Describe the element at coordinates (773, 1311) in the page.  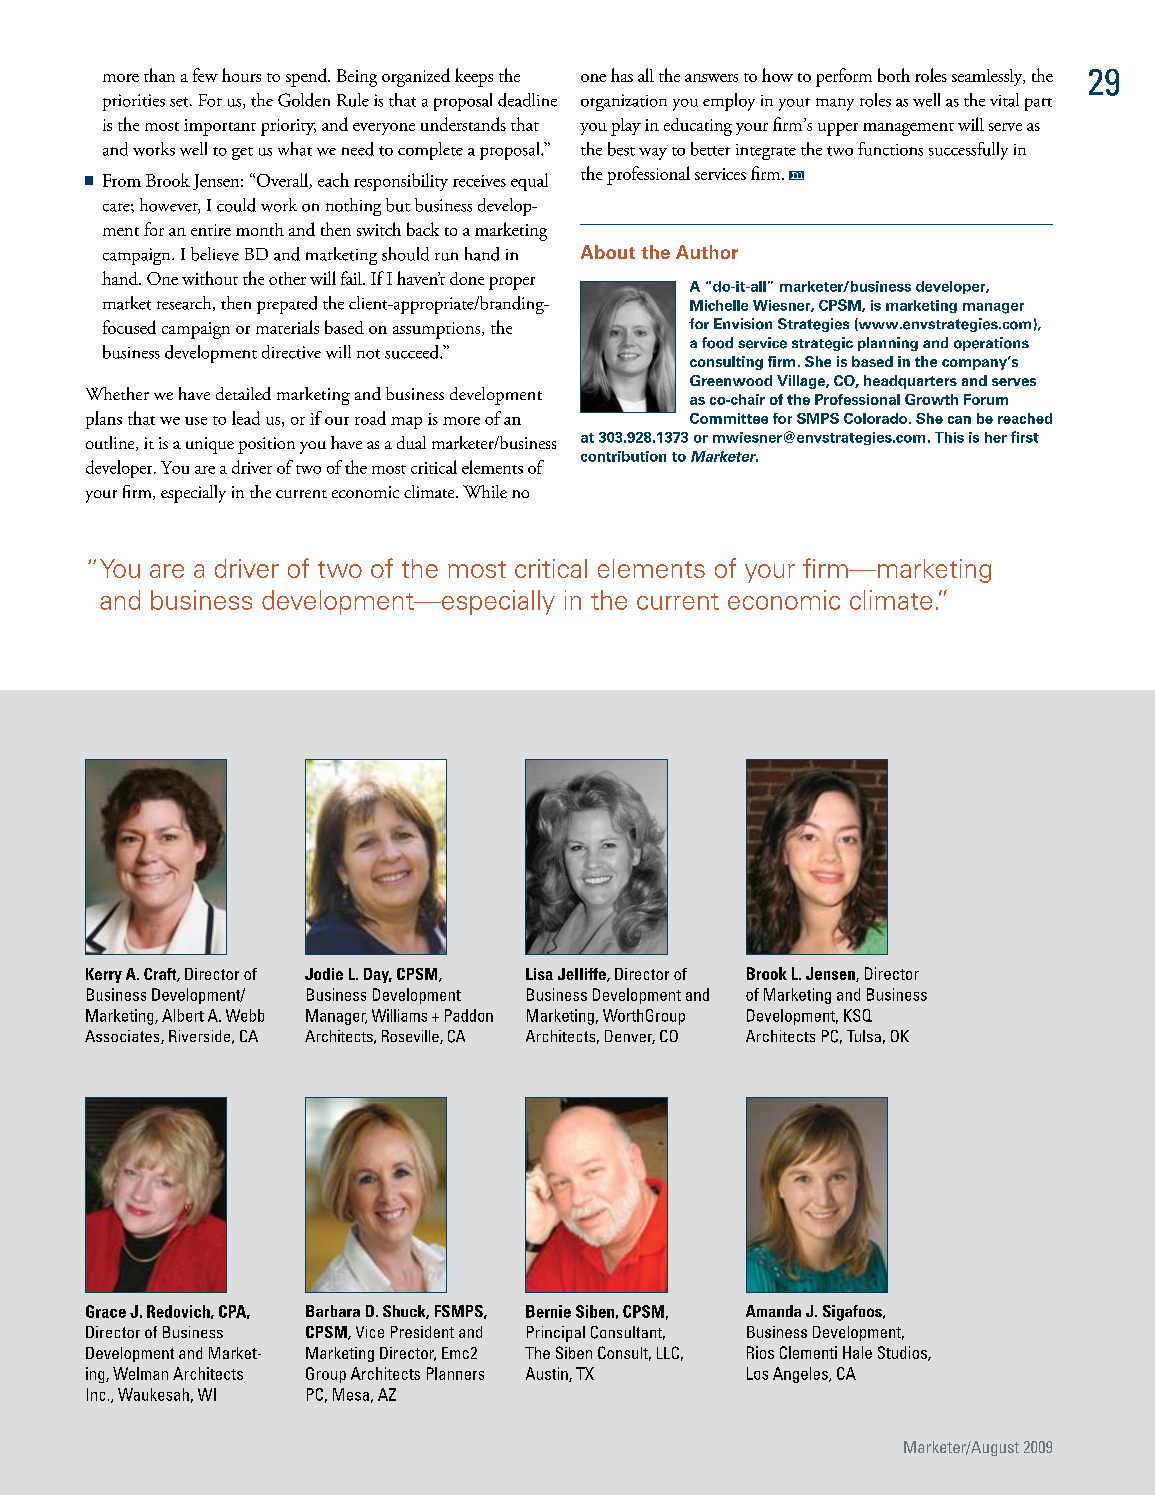
I see `Amanda` at that location.
